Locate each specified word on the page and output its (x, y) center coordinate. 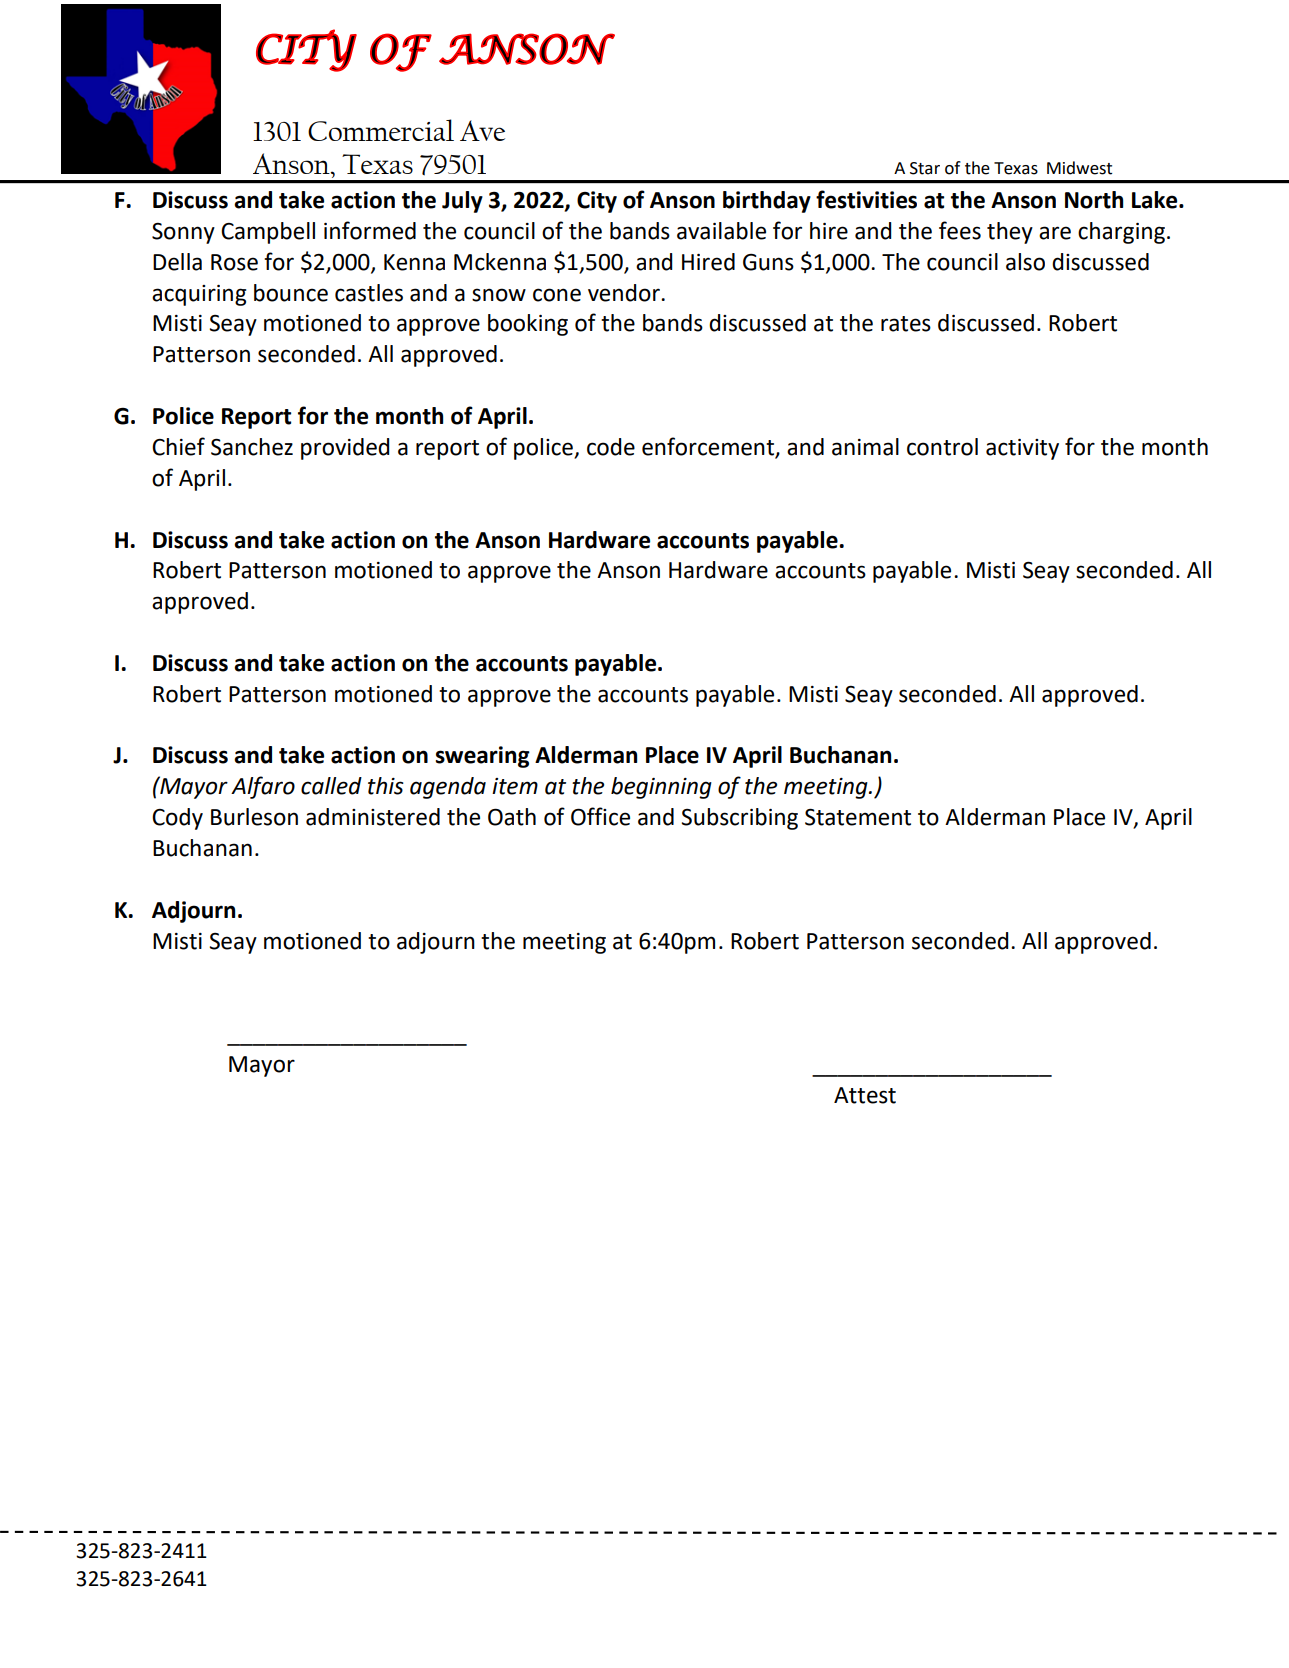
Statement (858, 817)
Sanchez (252, 447)
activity (1022, 449)
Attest (865, 1095)
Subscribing (739, 819)
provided (345, 449)
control (942, 447)
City (597, 202)
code (611, 447)
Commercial (381, 130)
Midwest (1079, 168)
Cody (177, 819)
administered (373, 817)
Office (600, 816)
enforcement (709, 447)
